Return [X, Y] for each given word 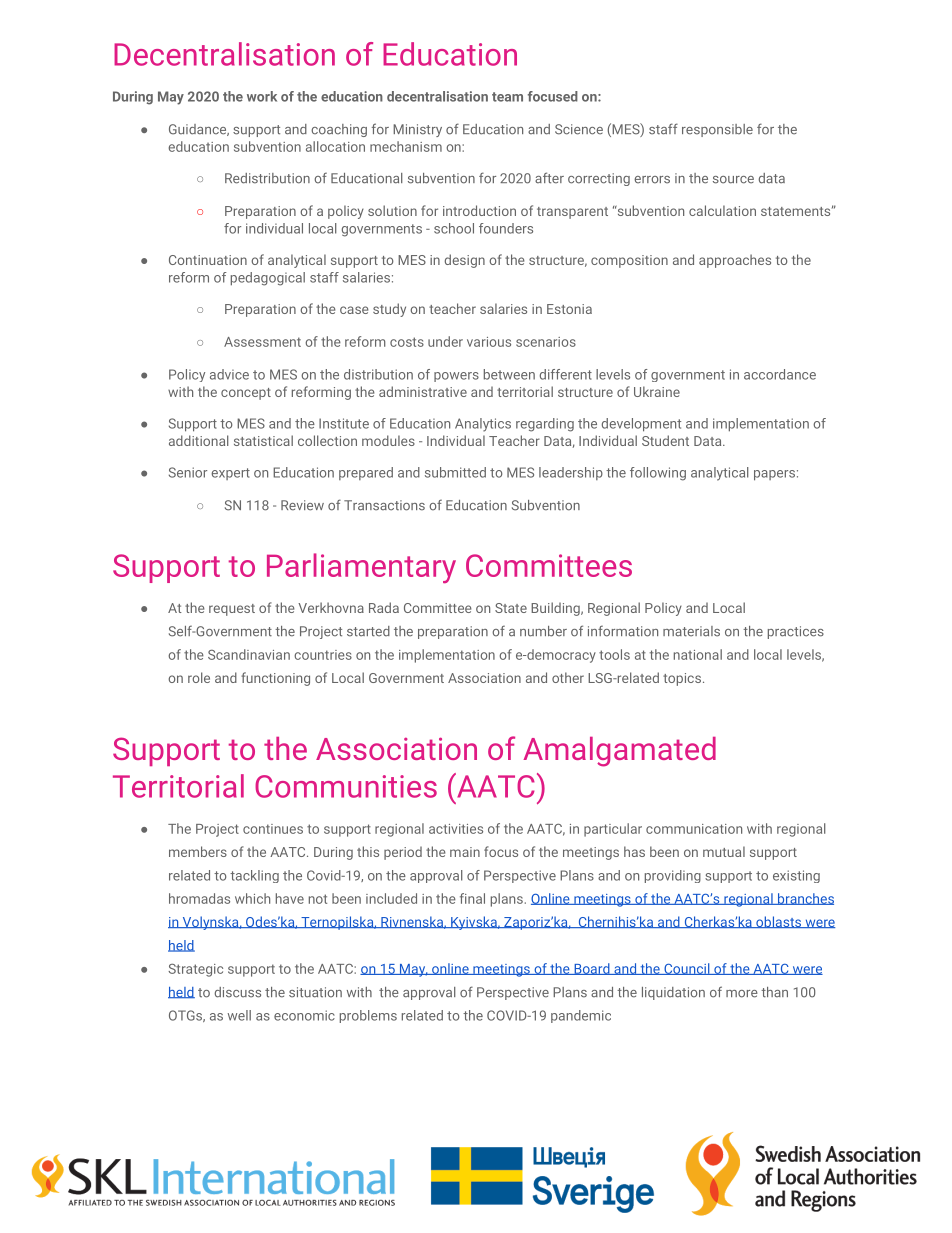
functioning [275, 679]
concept [246, 394]
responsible [717, 130]
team [507, 97]
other [568, 677]
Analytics [483, 425]
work [262, 96]
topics [682, 679]
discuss [237, 992]
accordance [780, 374]
